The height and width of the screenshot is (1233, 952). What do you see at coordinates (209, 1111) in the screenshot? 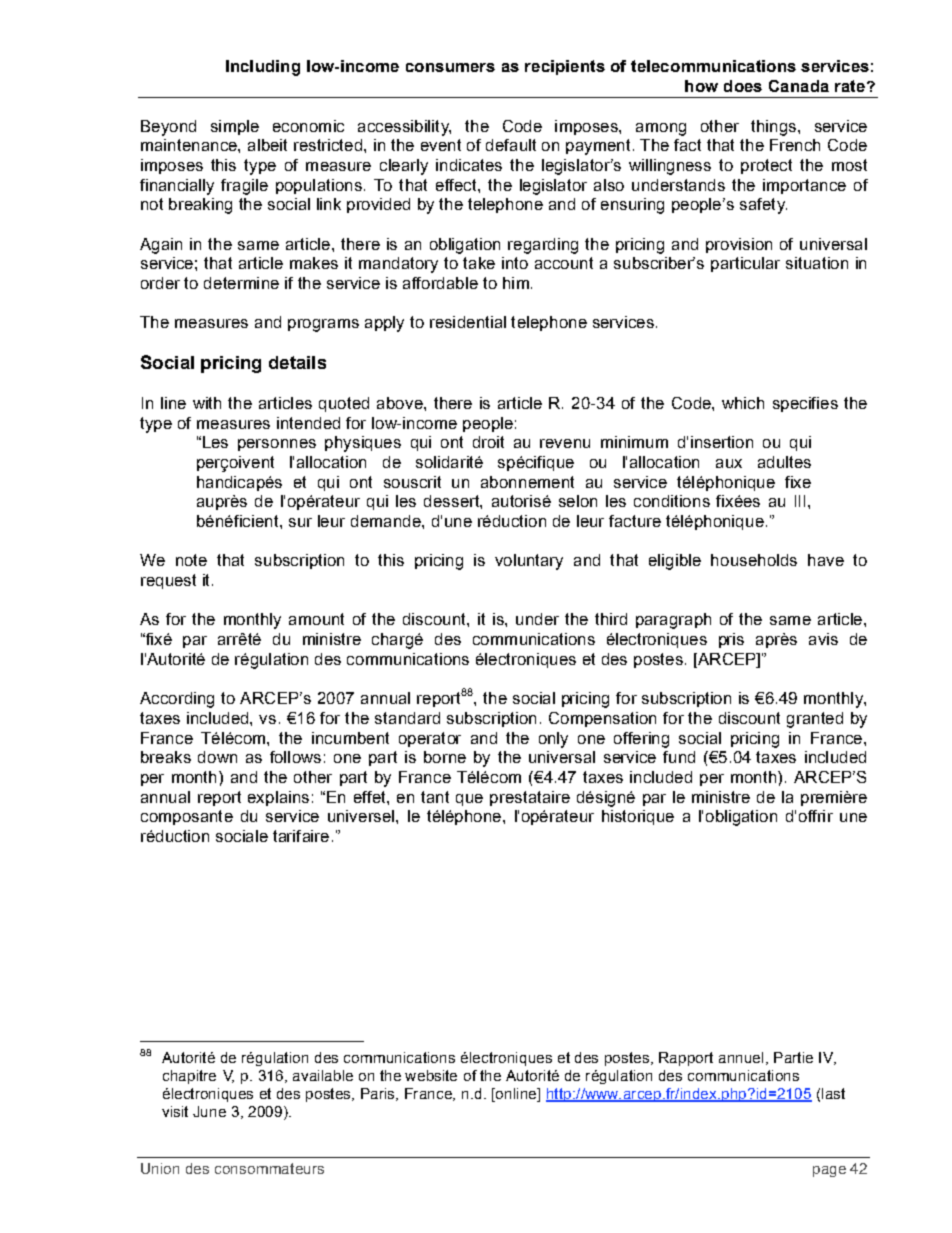
I see `June` at bounding box center [209, 1111].
